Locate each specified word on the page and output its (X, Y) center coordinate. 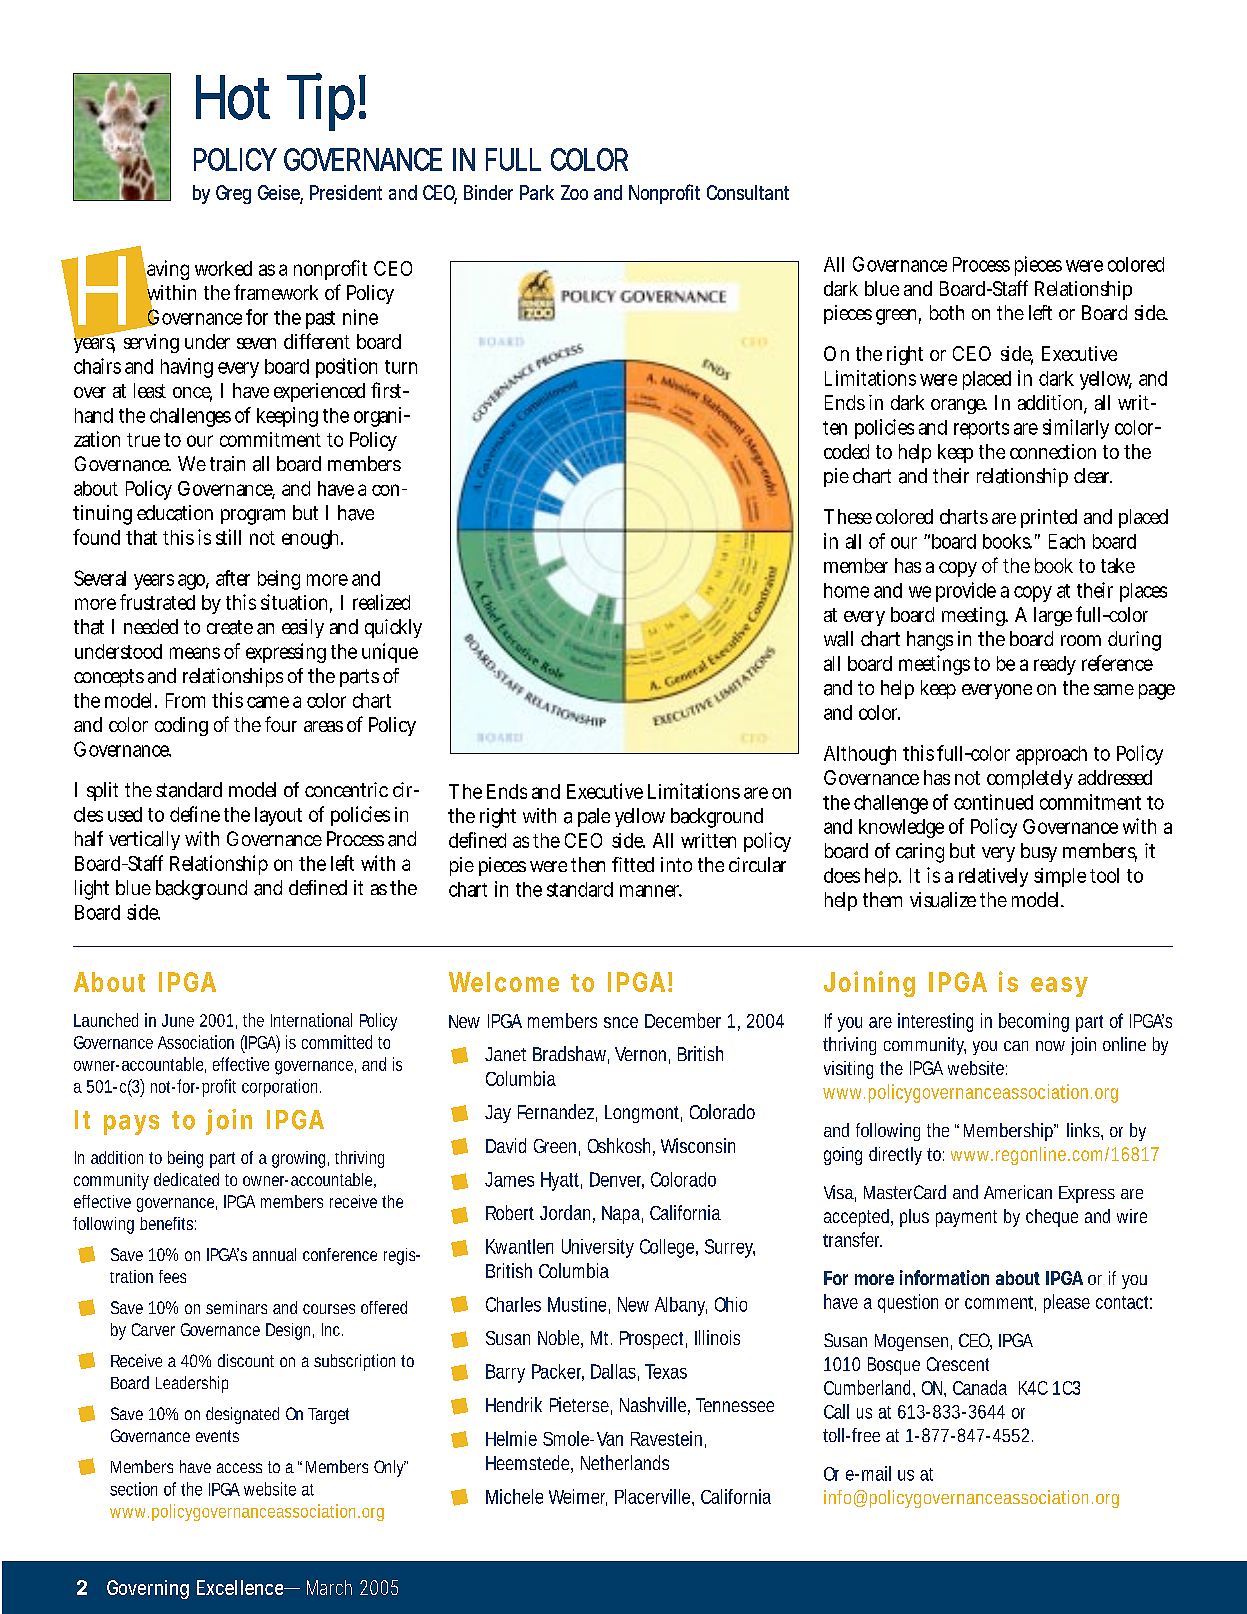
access (239, 1468)
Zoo (574, 192)
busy (1039, 852)
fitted (633, 864)
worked (223, 268)
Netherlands (625, 1462)
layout (278, 816)
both (947, 312)
